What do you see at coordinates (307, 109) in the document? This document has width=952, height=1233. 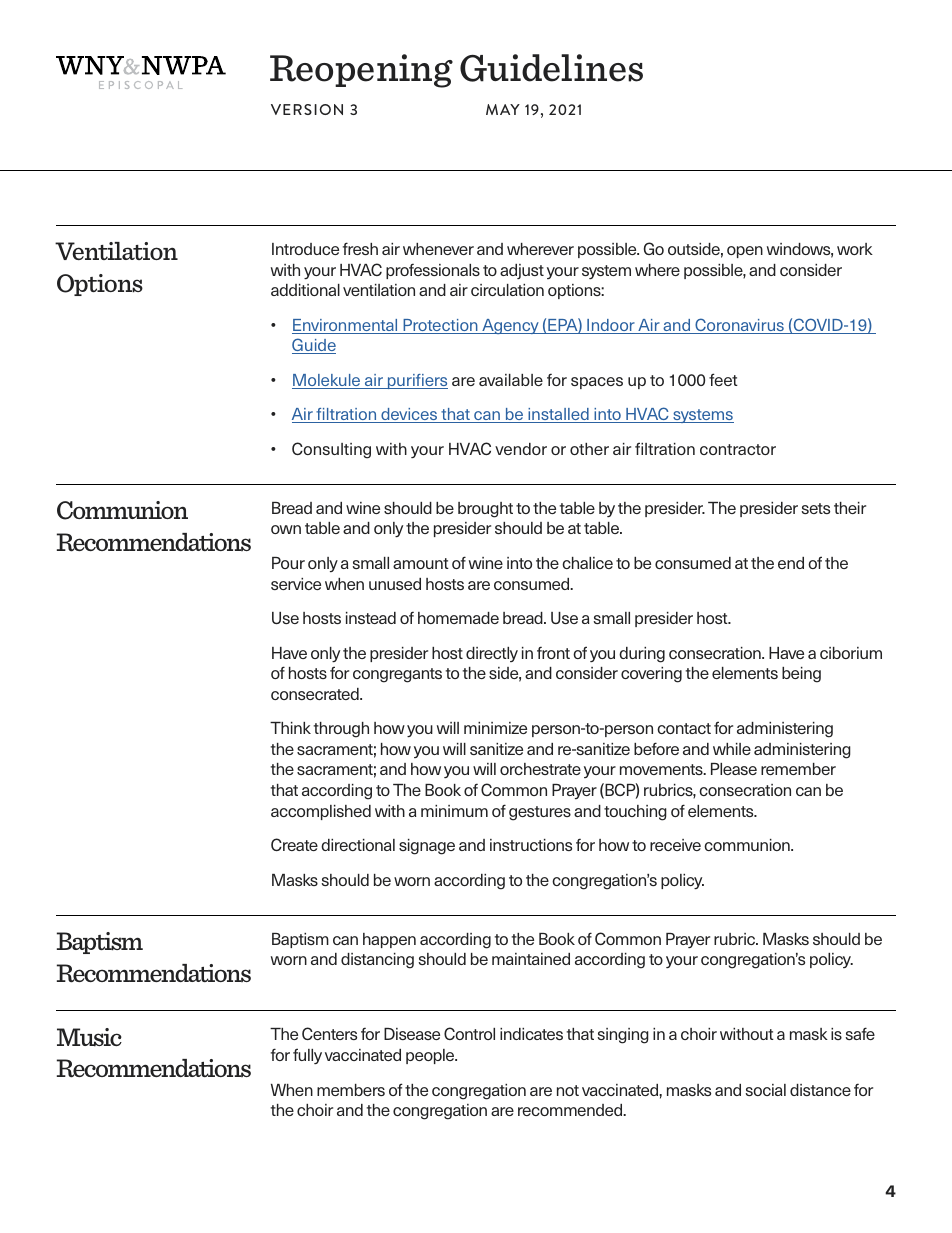 I see `VERSION` at bounding box center [307, 109].
